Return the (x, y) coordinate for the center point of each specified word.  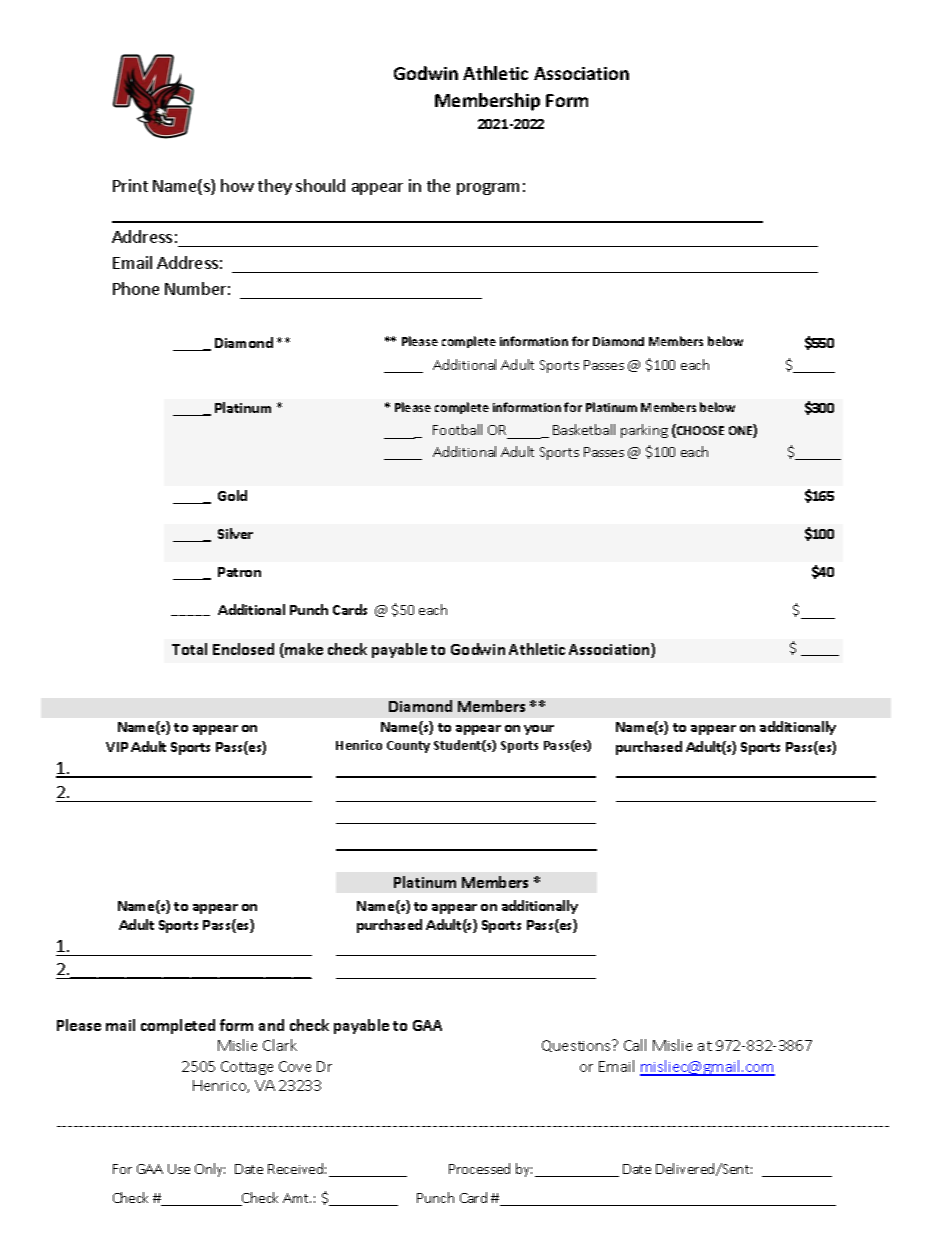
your (539, 730)
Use (179, 1169)
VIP (117, 747)
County (408, 747)
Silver (235, 533)
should (320, 185)
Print (130, 185)
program (488, 189)
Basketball (584, 429)
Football (457, 429)
